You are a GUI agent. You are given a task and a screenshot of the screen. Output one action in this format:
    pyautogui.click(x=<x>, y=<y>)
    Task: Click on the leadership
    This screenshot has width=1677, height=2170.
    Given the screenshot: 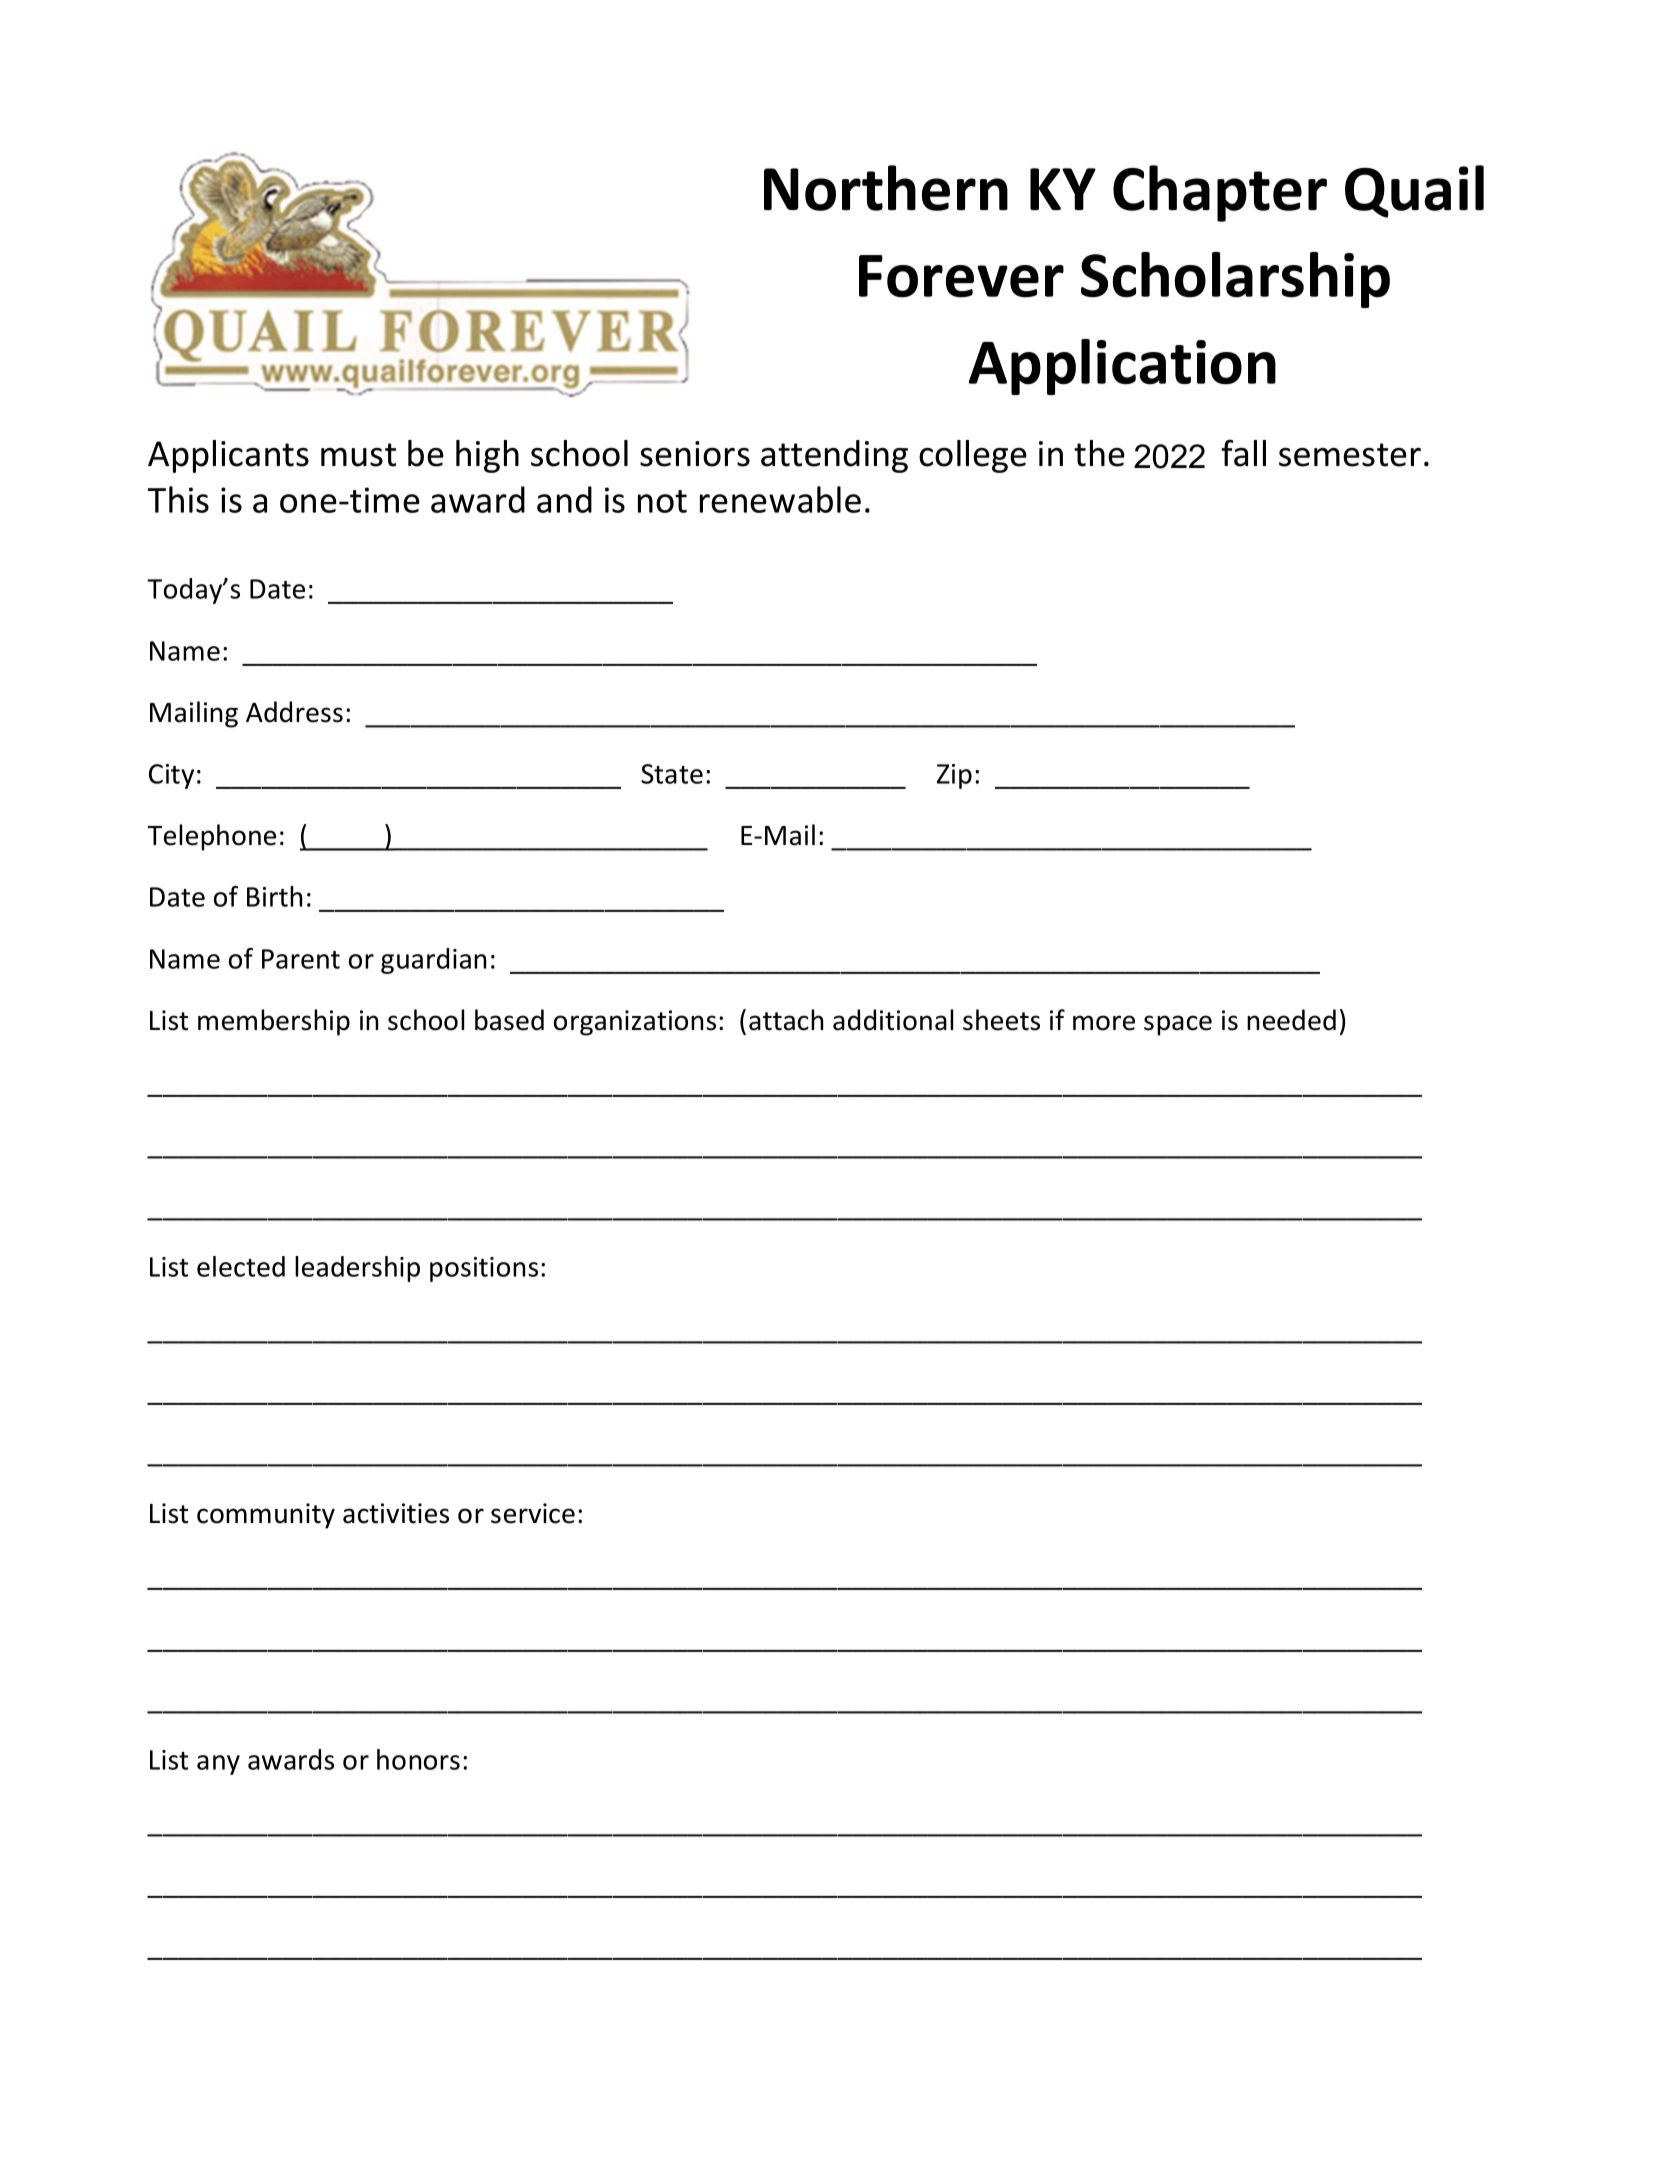 What is the action you would take?
    pyautogui.click(x=357, y=1269)
